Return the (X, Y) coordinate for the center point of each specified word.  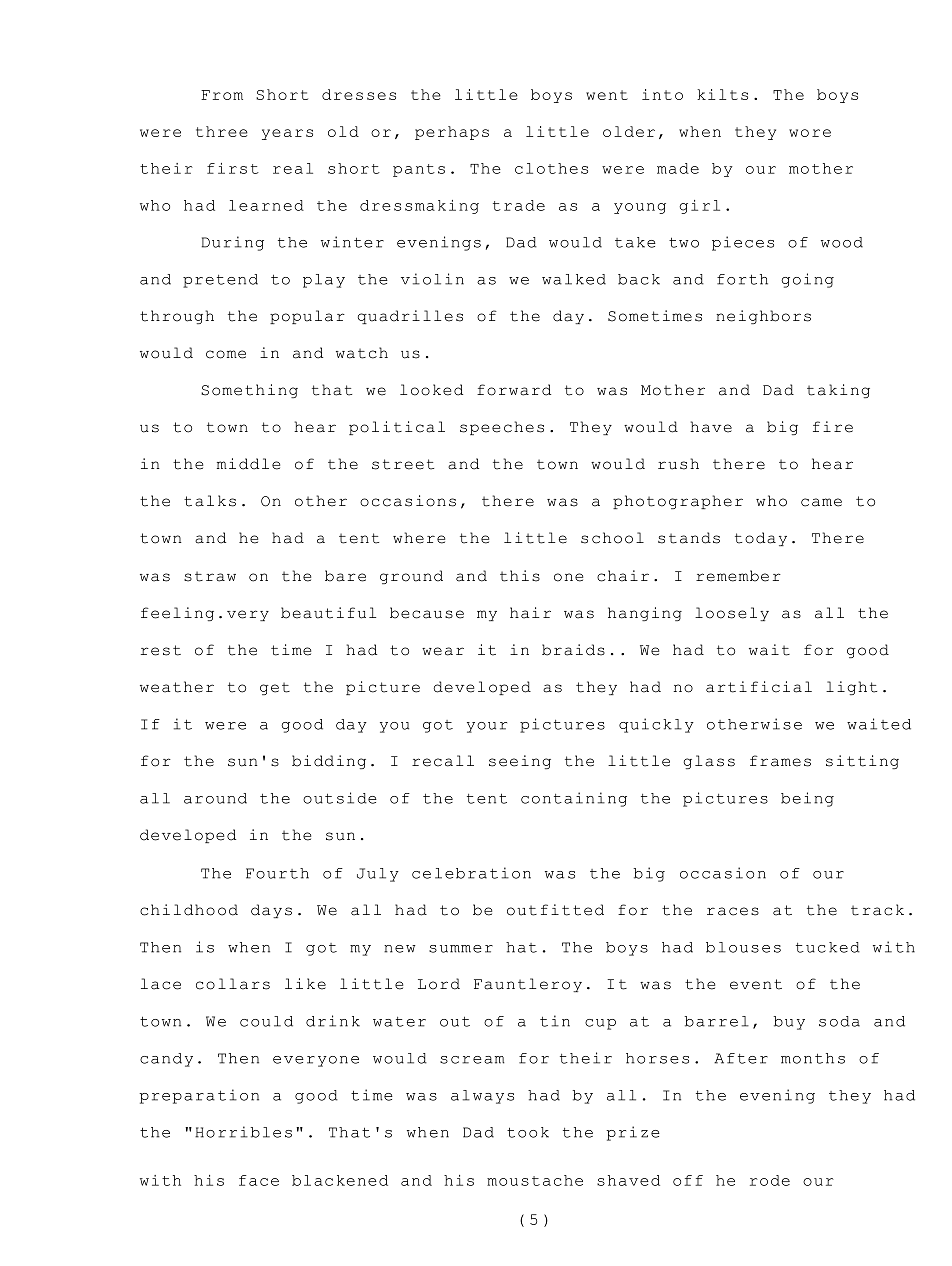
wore (810, 133)
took (528, 1132)
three (222, 131)
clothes (551, 168)
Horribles (243, 1132)
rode (770, 1180)
